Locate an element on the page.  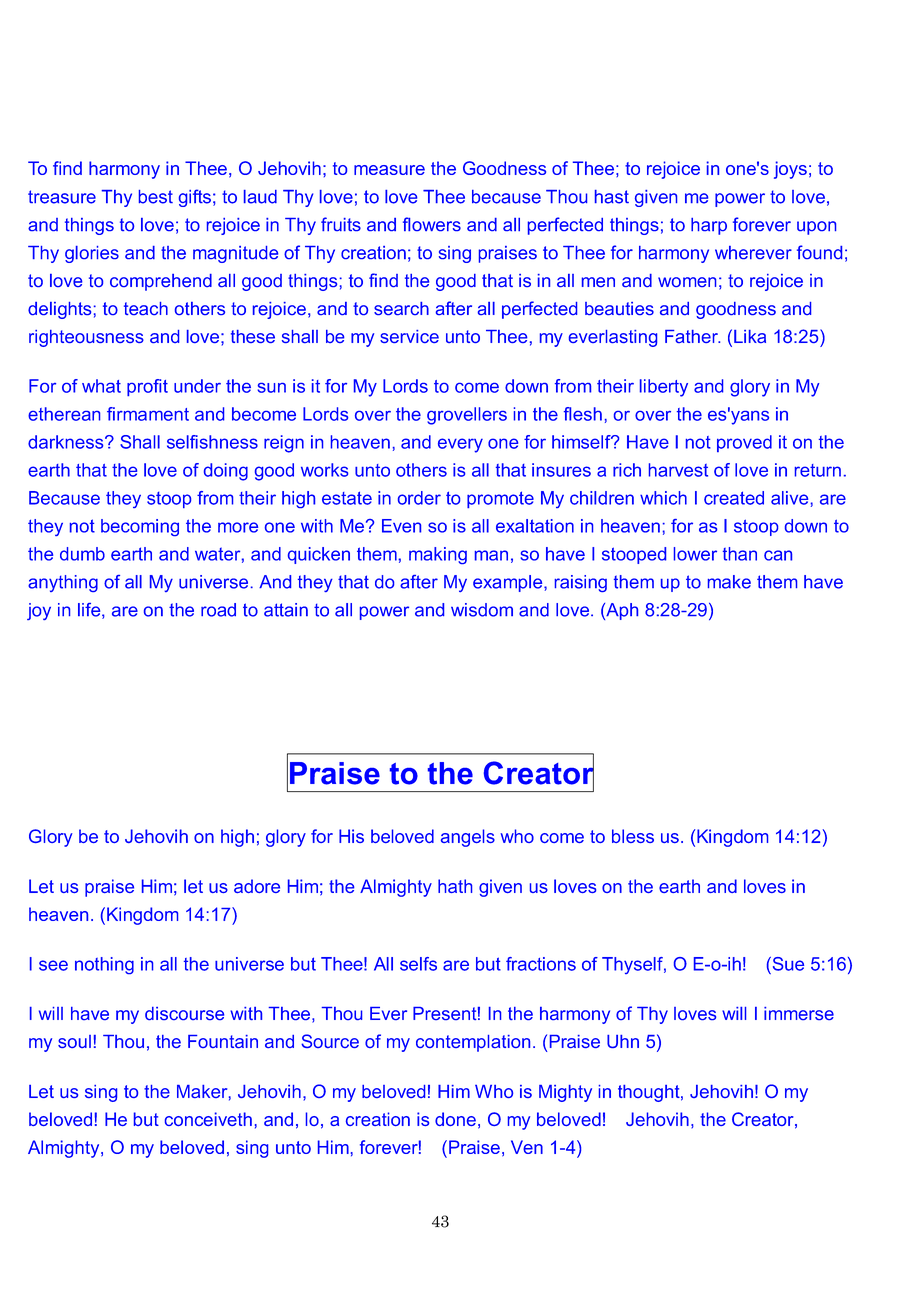
order is located at coordinates (419, 498).
